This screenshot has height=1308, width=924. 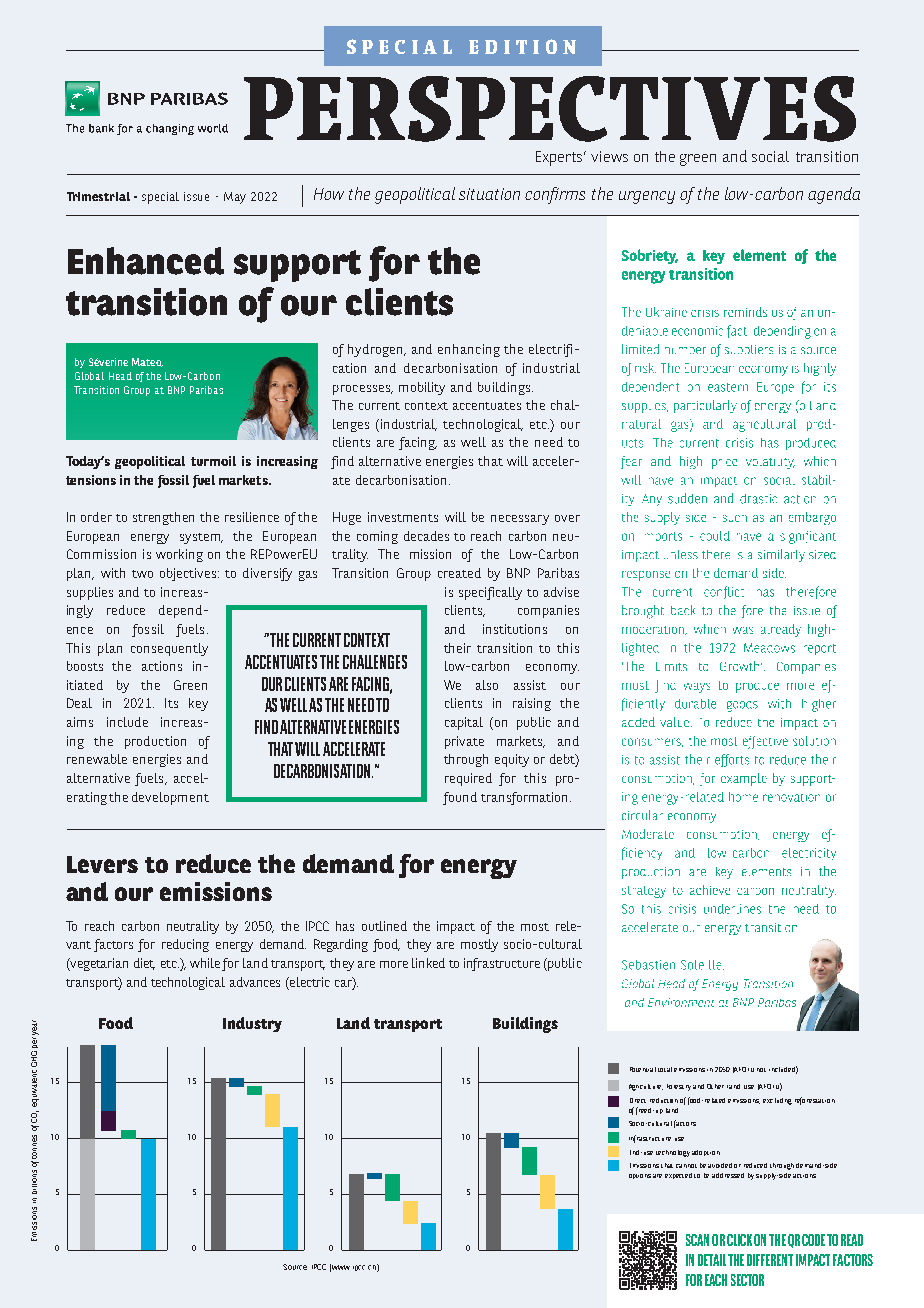 I want to click on strengthen, so click(x=163, y=518).
